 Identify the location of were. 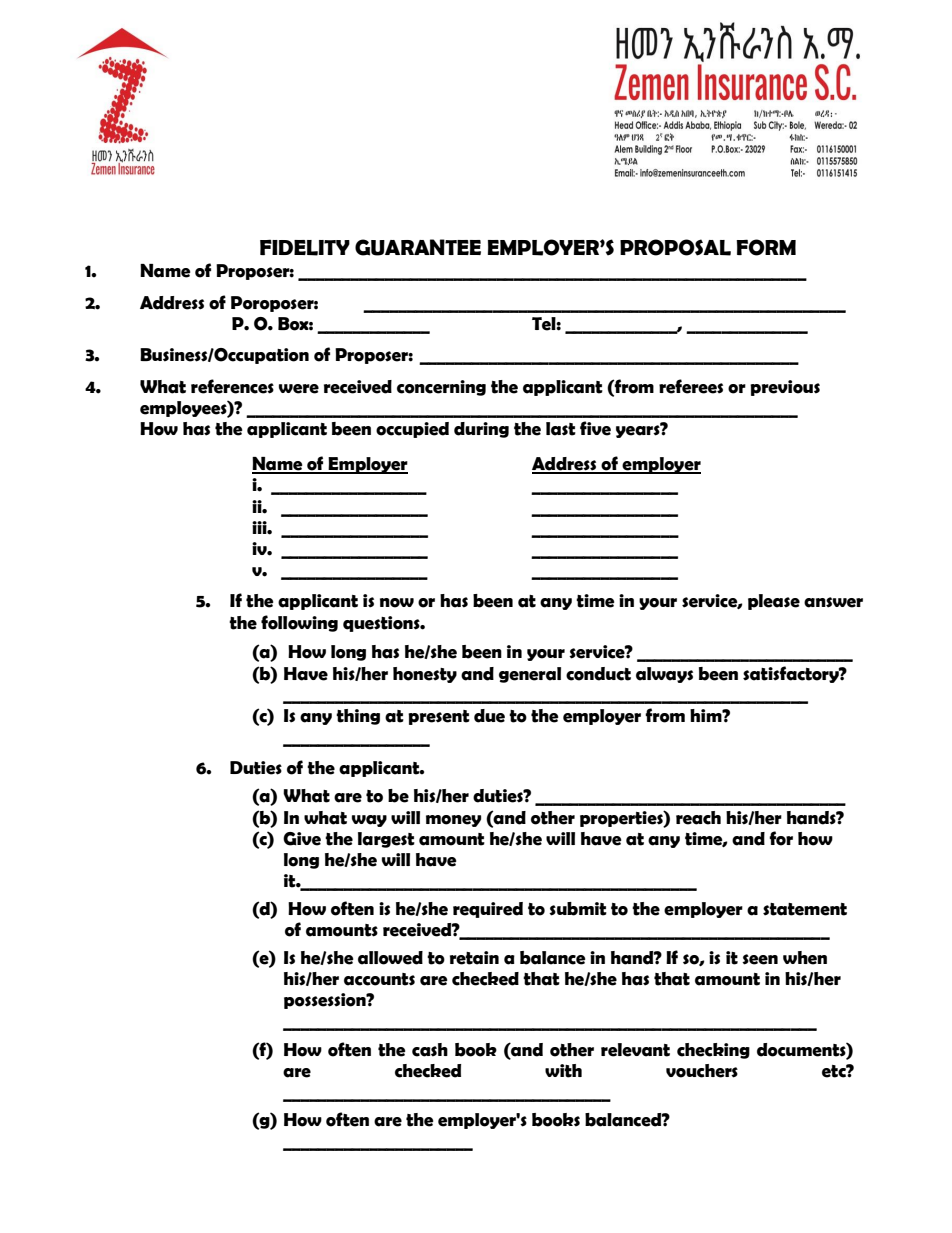
(299, 389).
